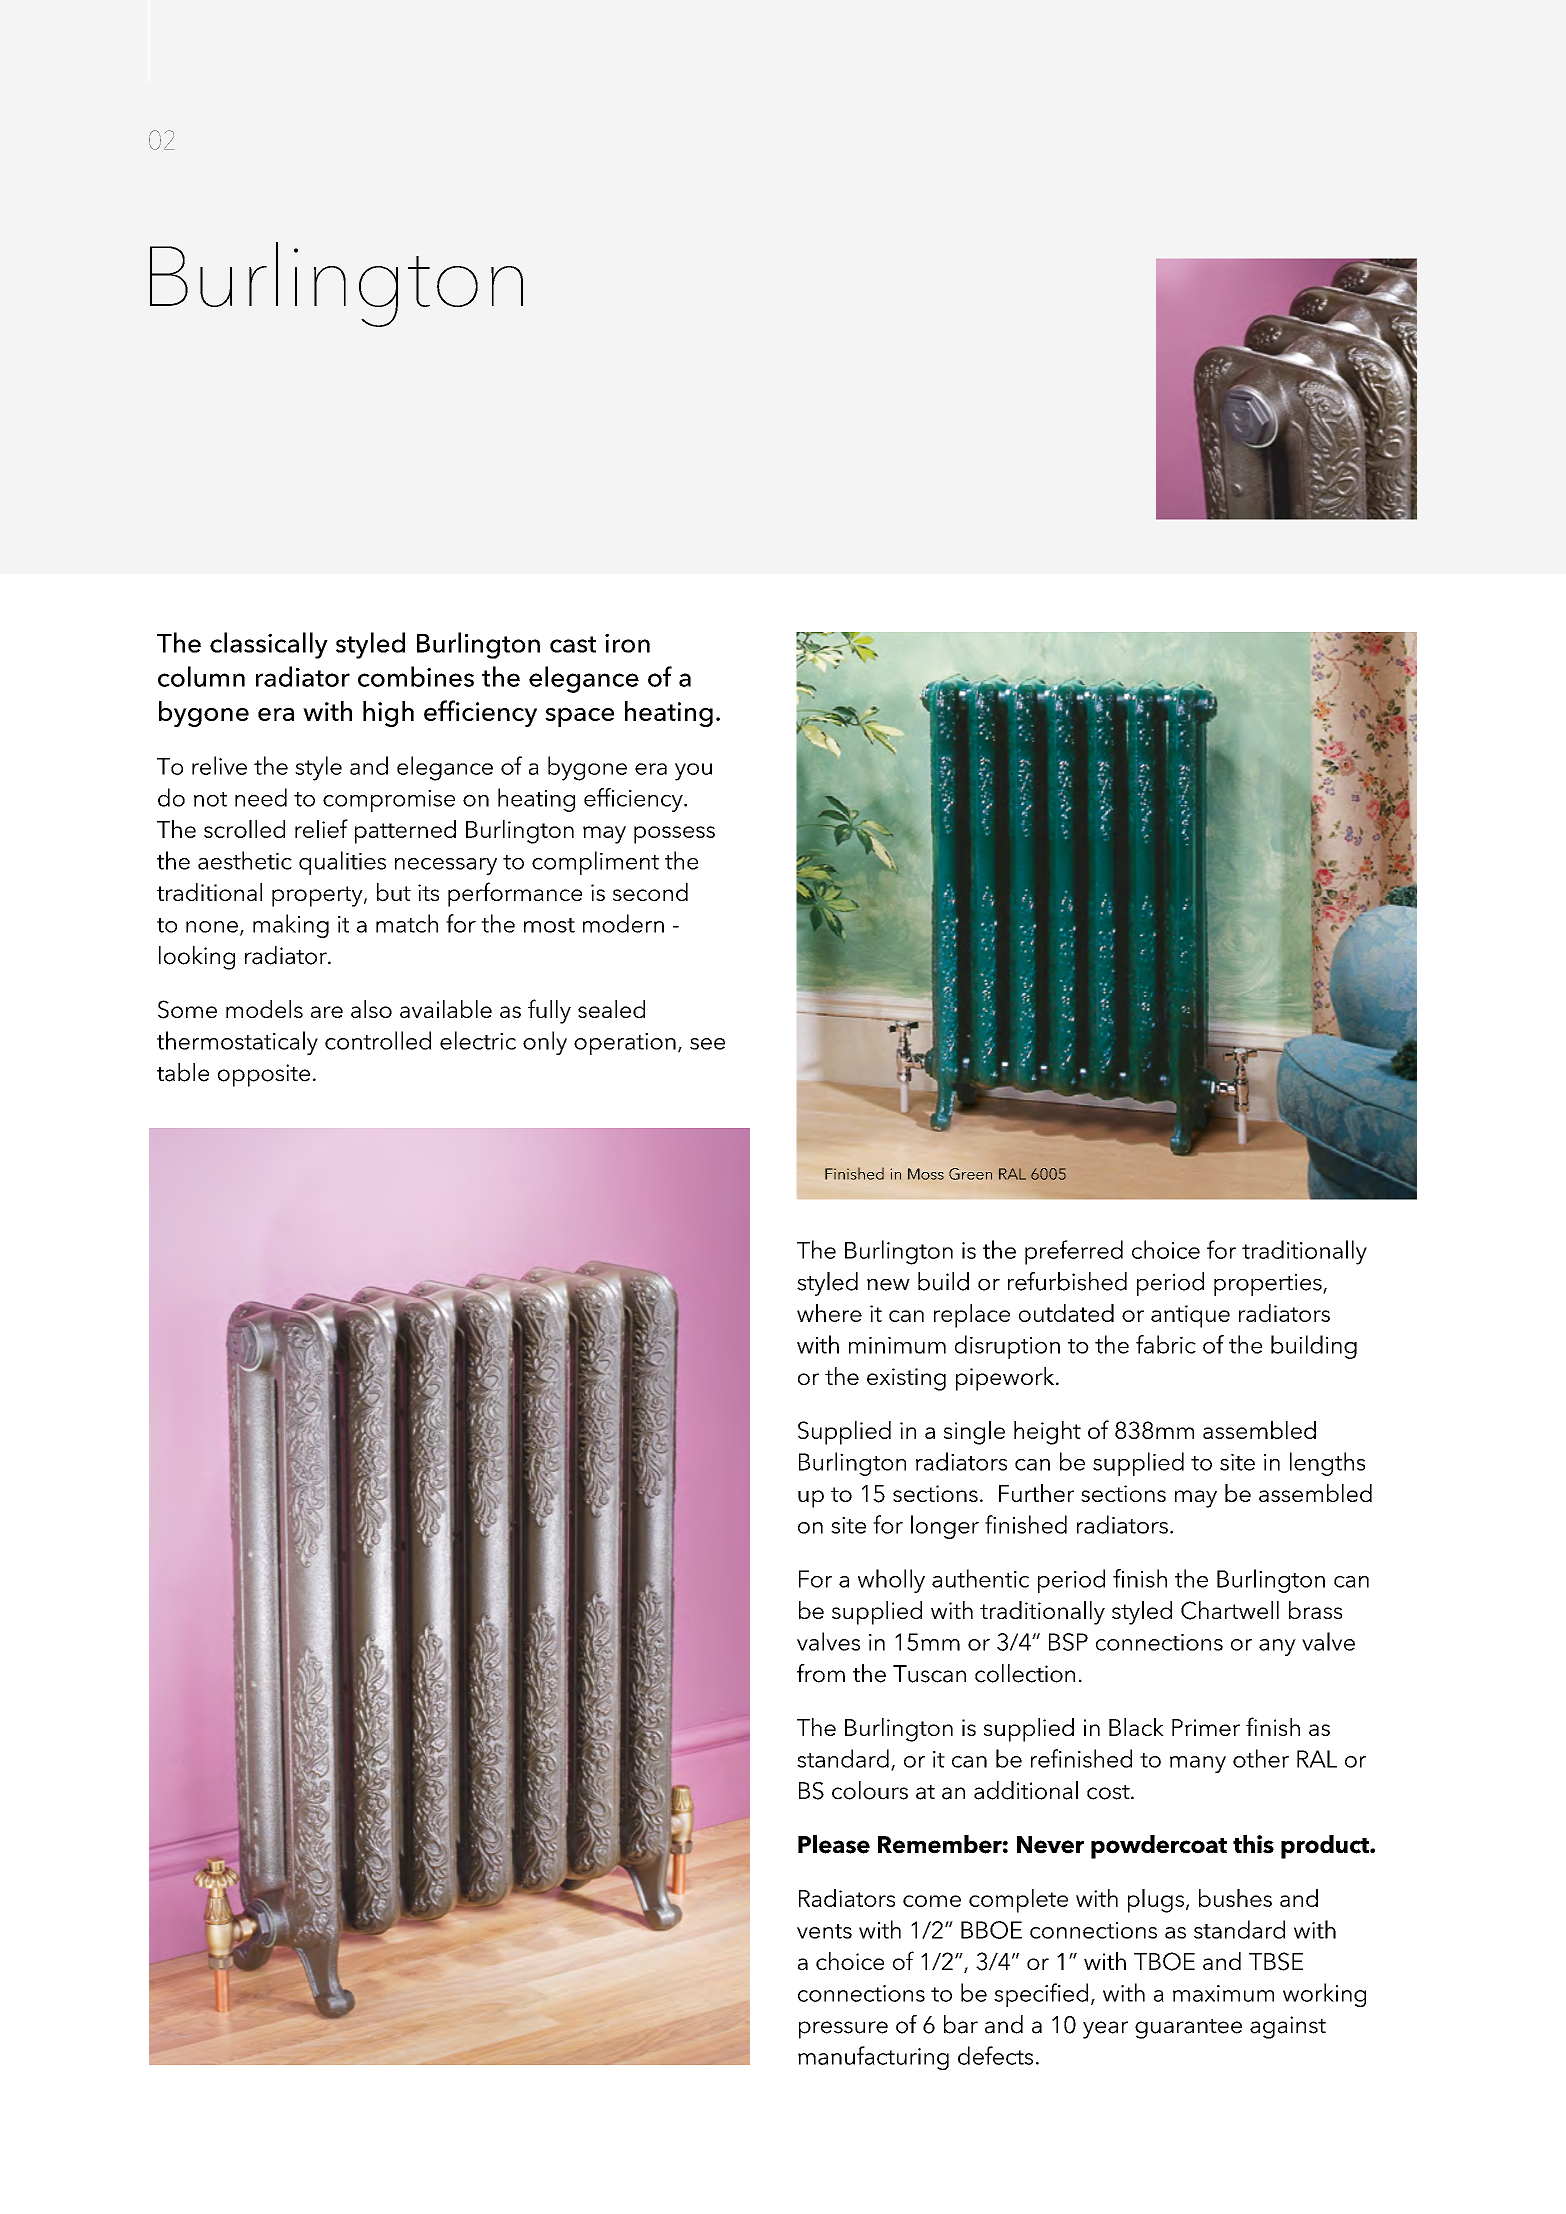  What do you see at coordinates (1327, 1464) in the screenshot?
I see `lengths` at bounding box center [1327, 1464].
